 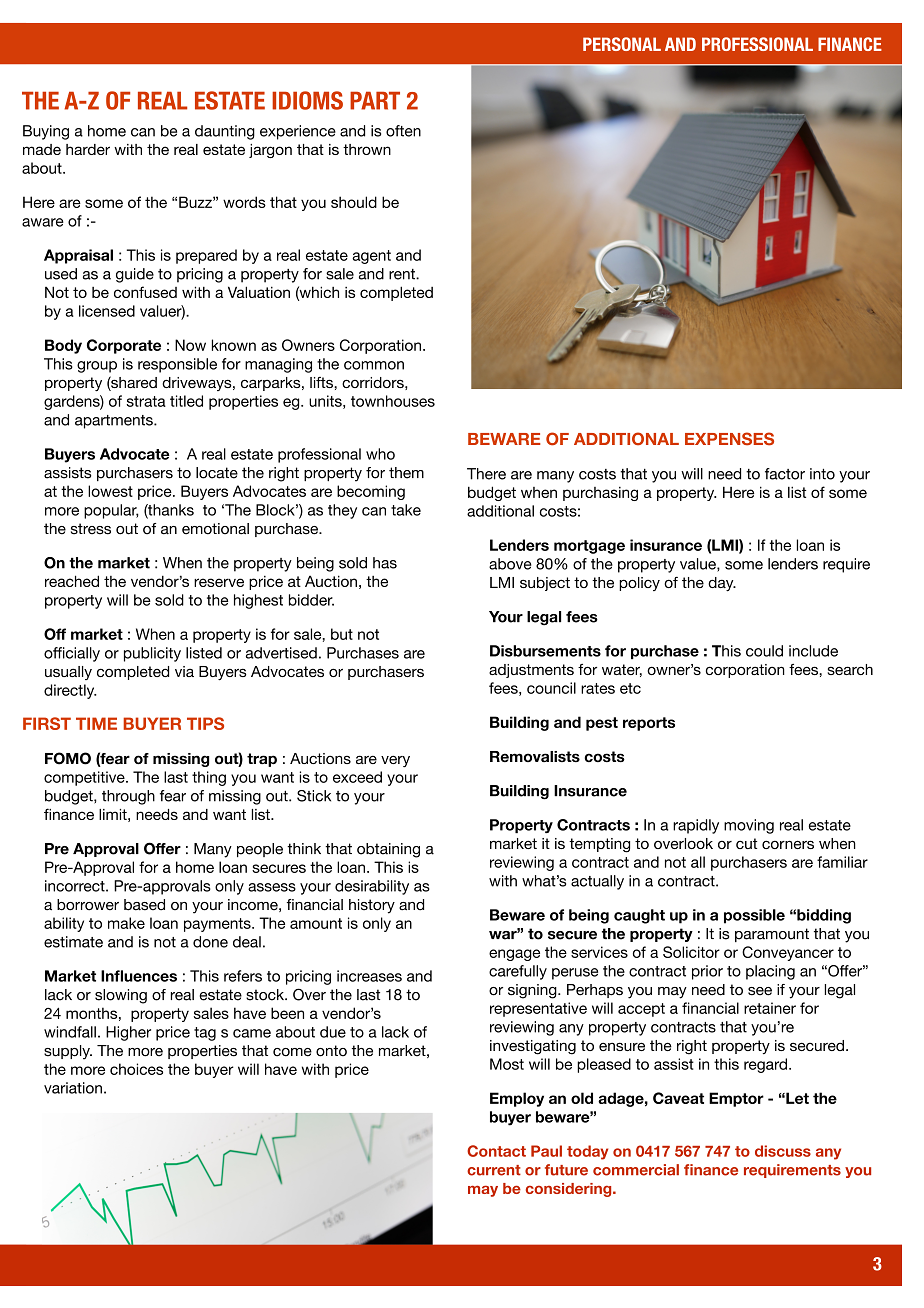 What do you see at coordinates (73, 1088) in the image?
I see `variation` at bounding box center [73, 1088].
